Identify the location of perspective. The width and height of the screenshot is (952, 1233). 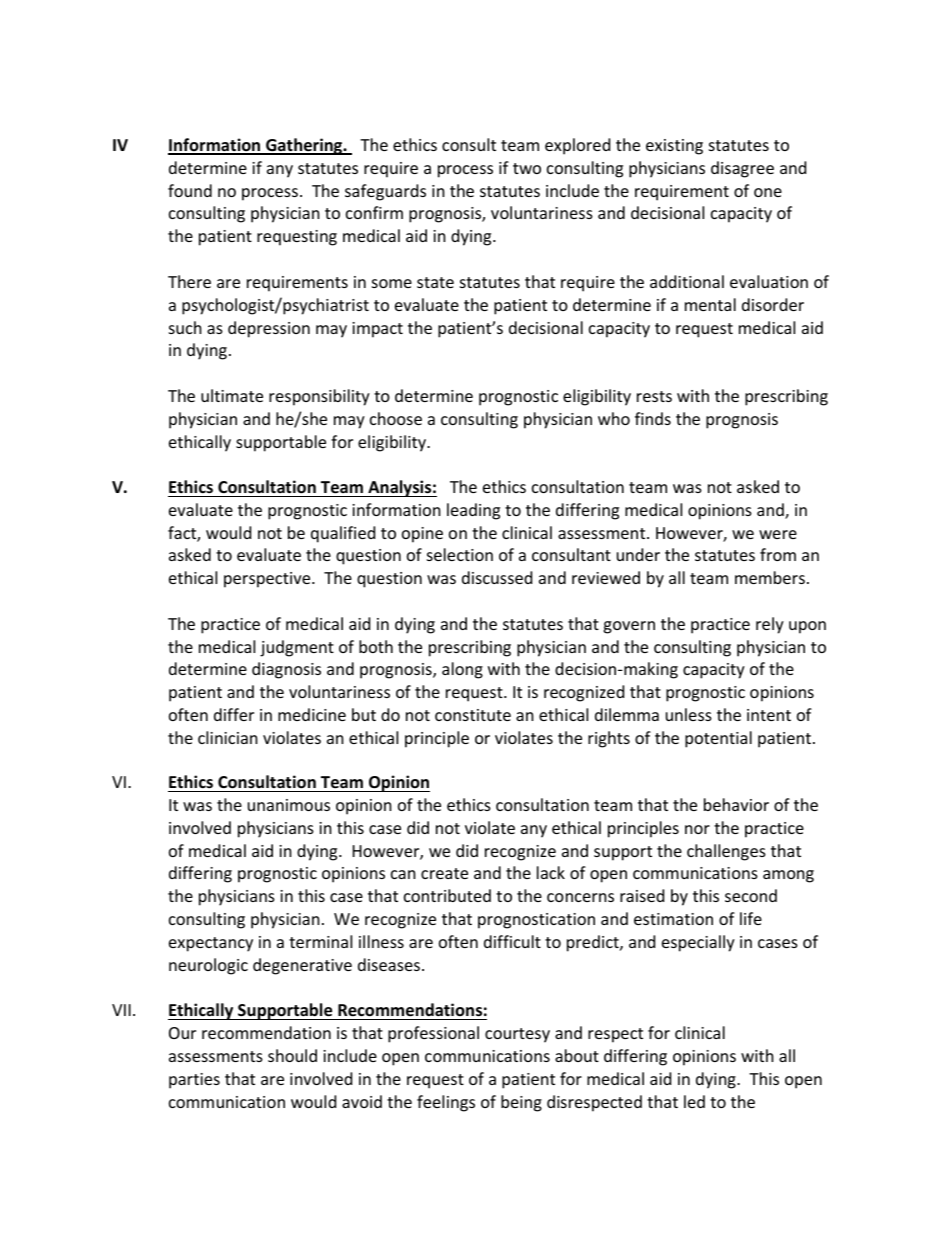
(268, 580).
